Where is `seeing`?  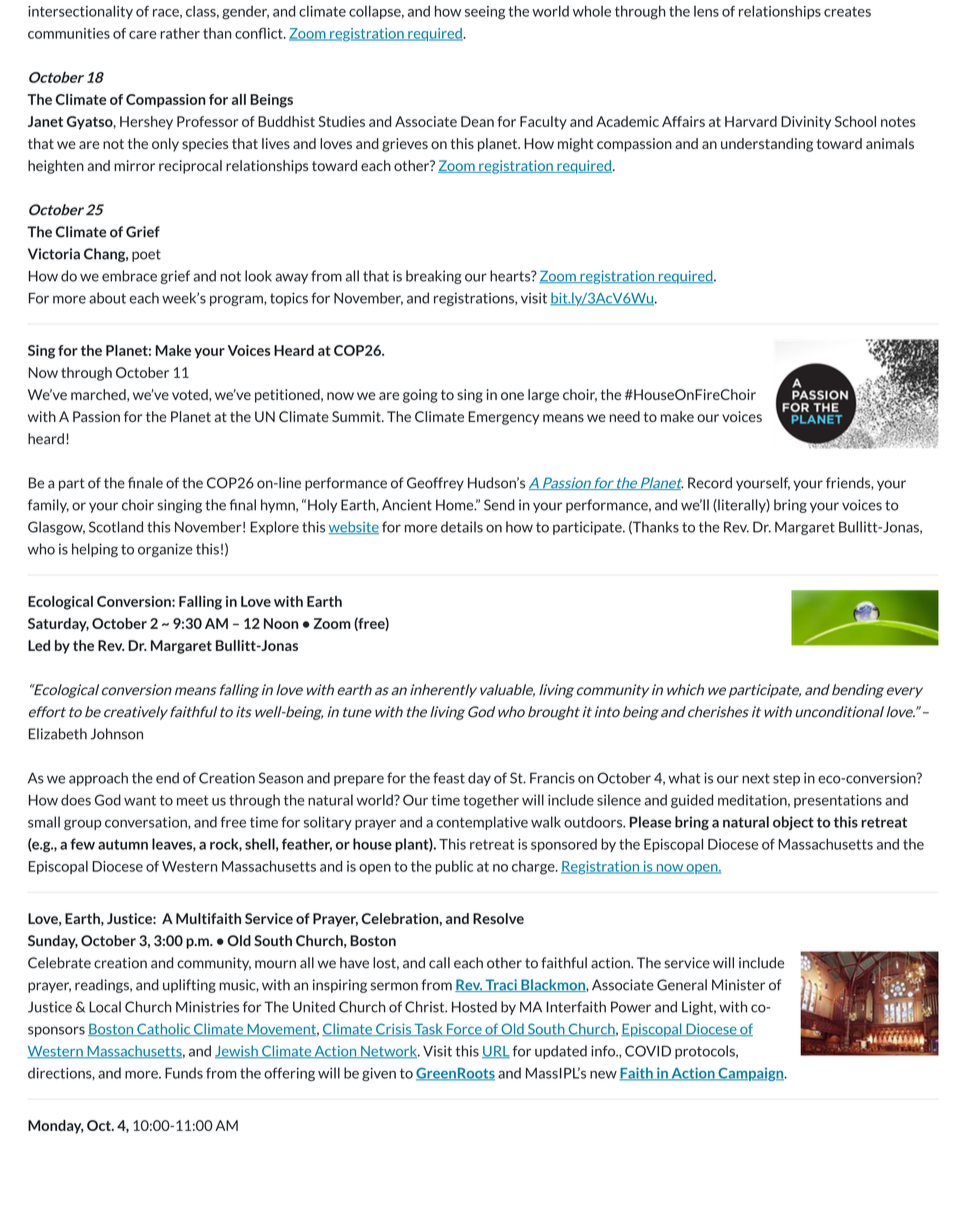
seeing is located at coordinates (485, 13).
